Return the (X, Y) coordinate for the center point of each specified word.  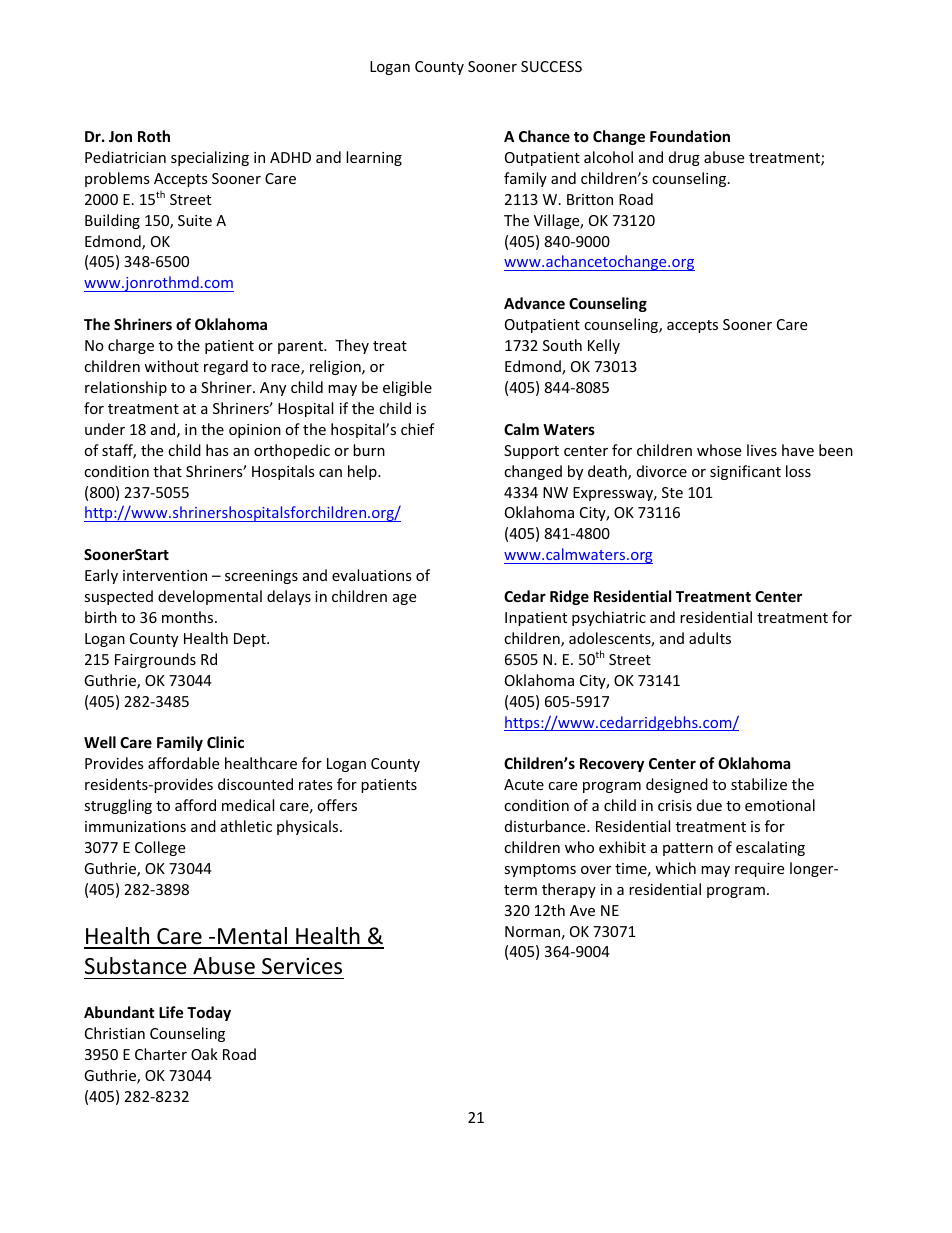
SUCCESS (551, 66)
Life (171, 1012)
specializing (210, 158)
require (759, 870)
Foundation (690, 136)
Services (302, 966)
